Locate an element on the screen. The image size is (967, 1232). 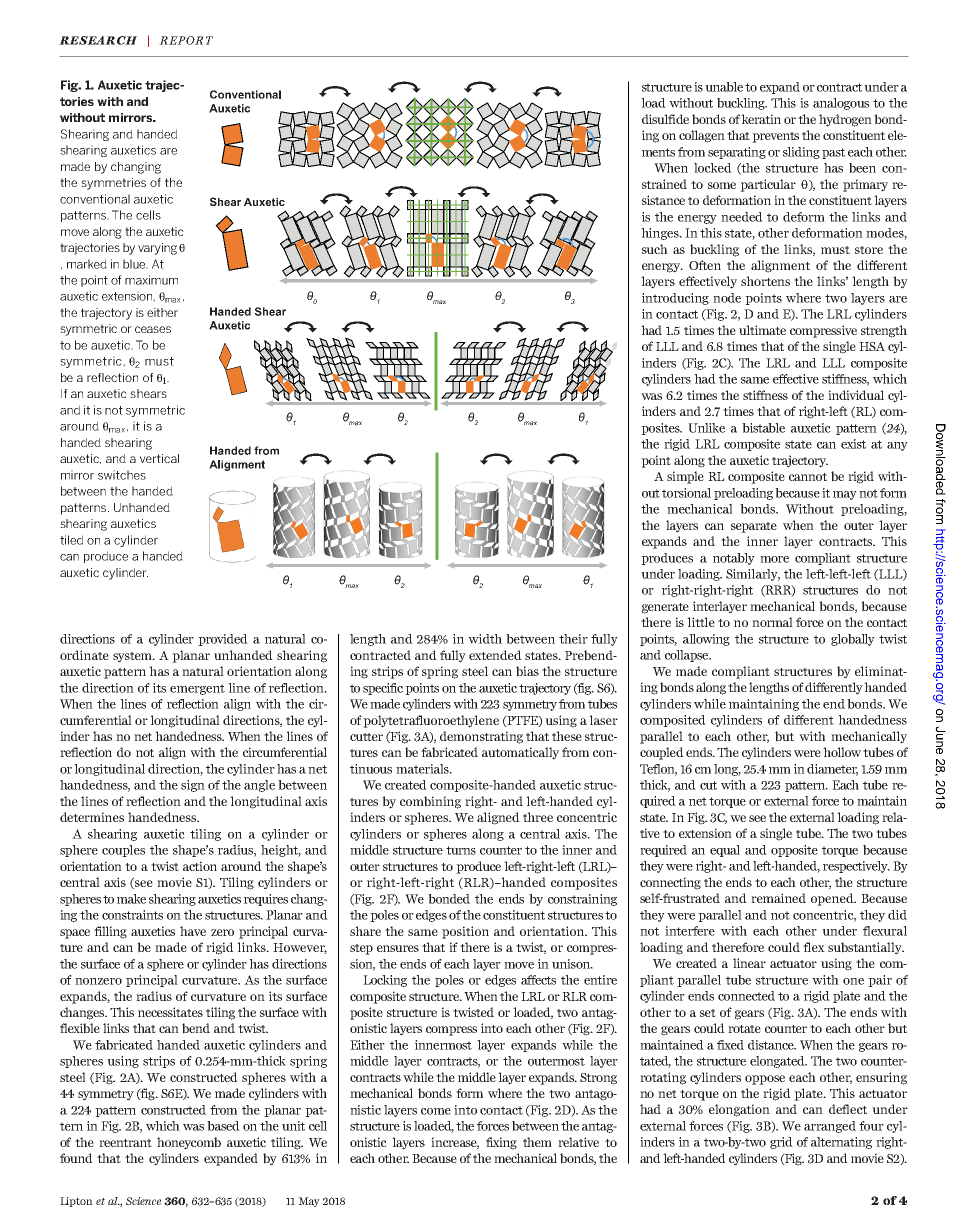
honeycomb is located at coordinates (189, 1143).
